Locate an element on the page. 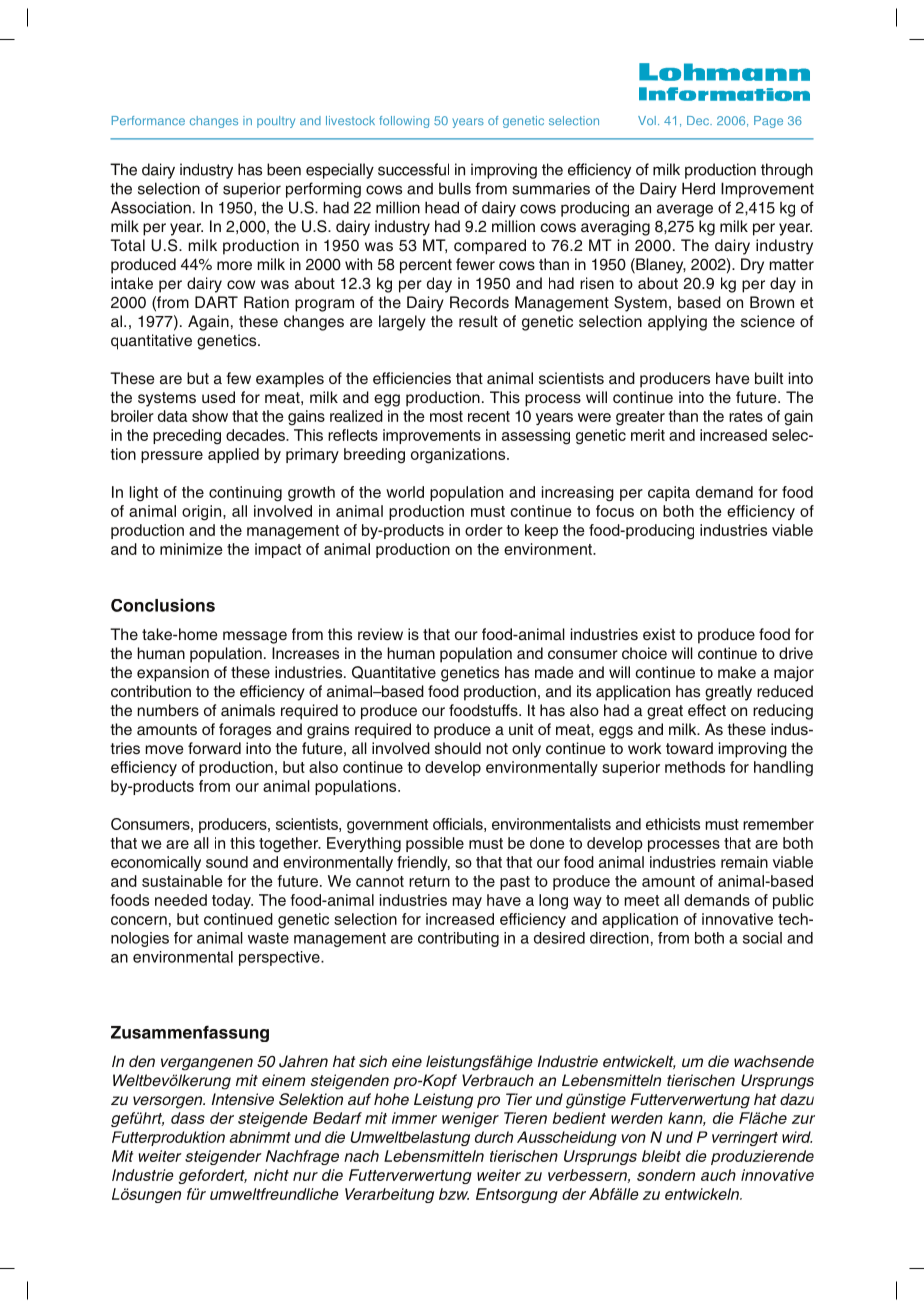 The height and width of the image is (1308, 924). preceding is located at coordinates (187, 437).
